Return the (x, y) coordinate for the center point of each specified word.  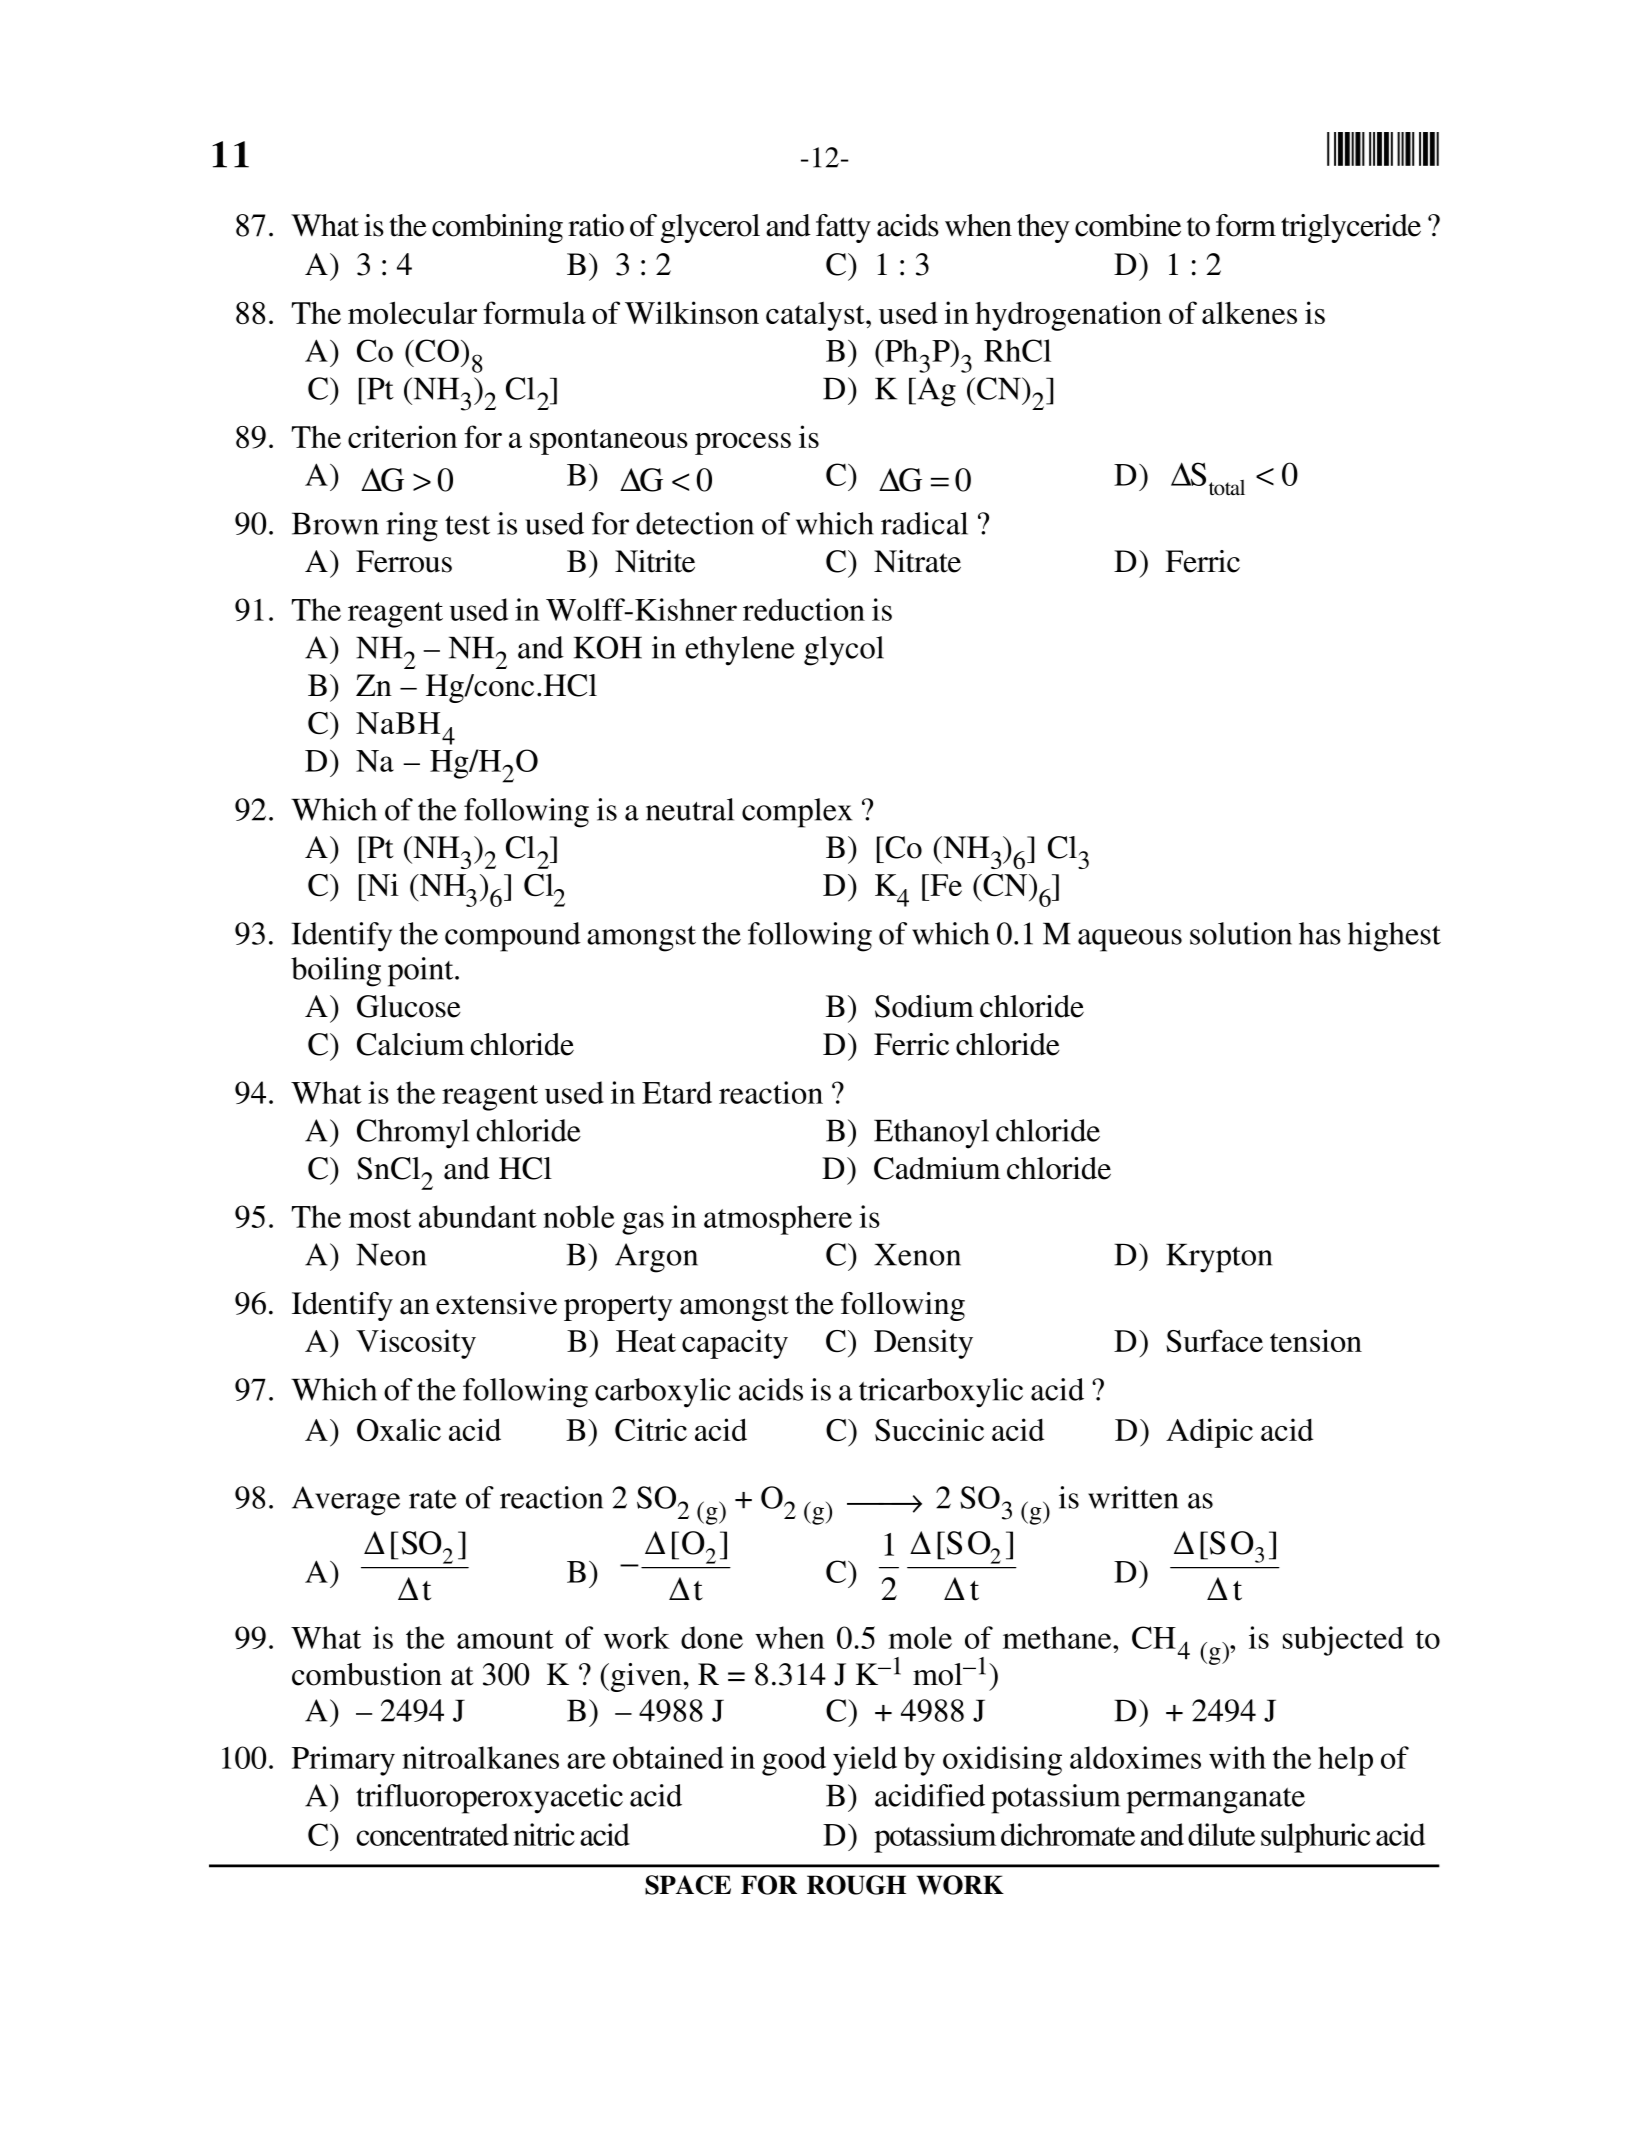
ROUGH (856, 1885)
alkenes (1249, 313)
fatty (843, 228)
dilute (1221, 1834)
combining (497, 228)
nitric (544, 1834)
